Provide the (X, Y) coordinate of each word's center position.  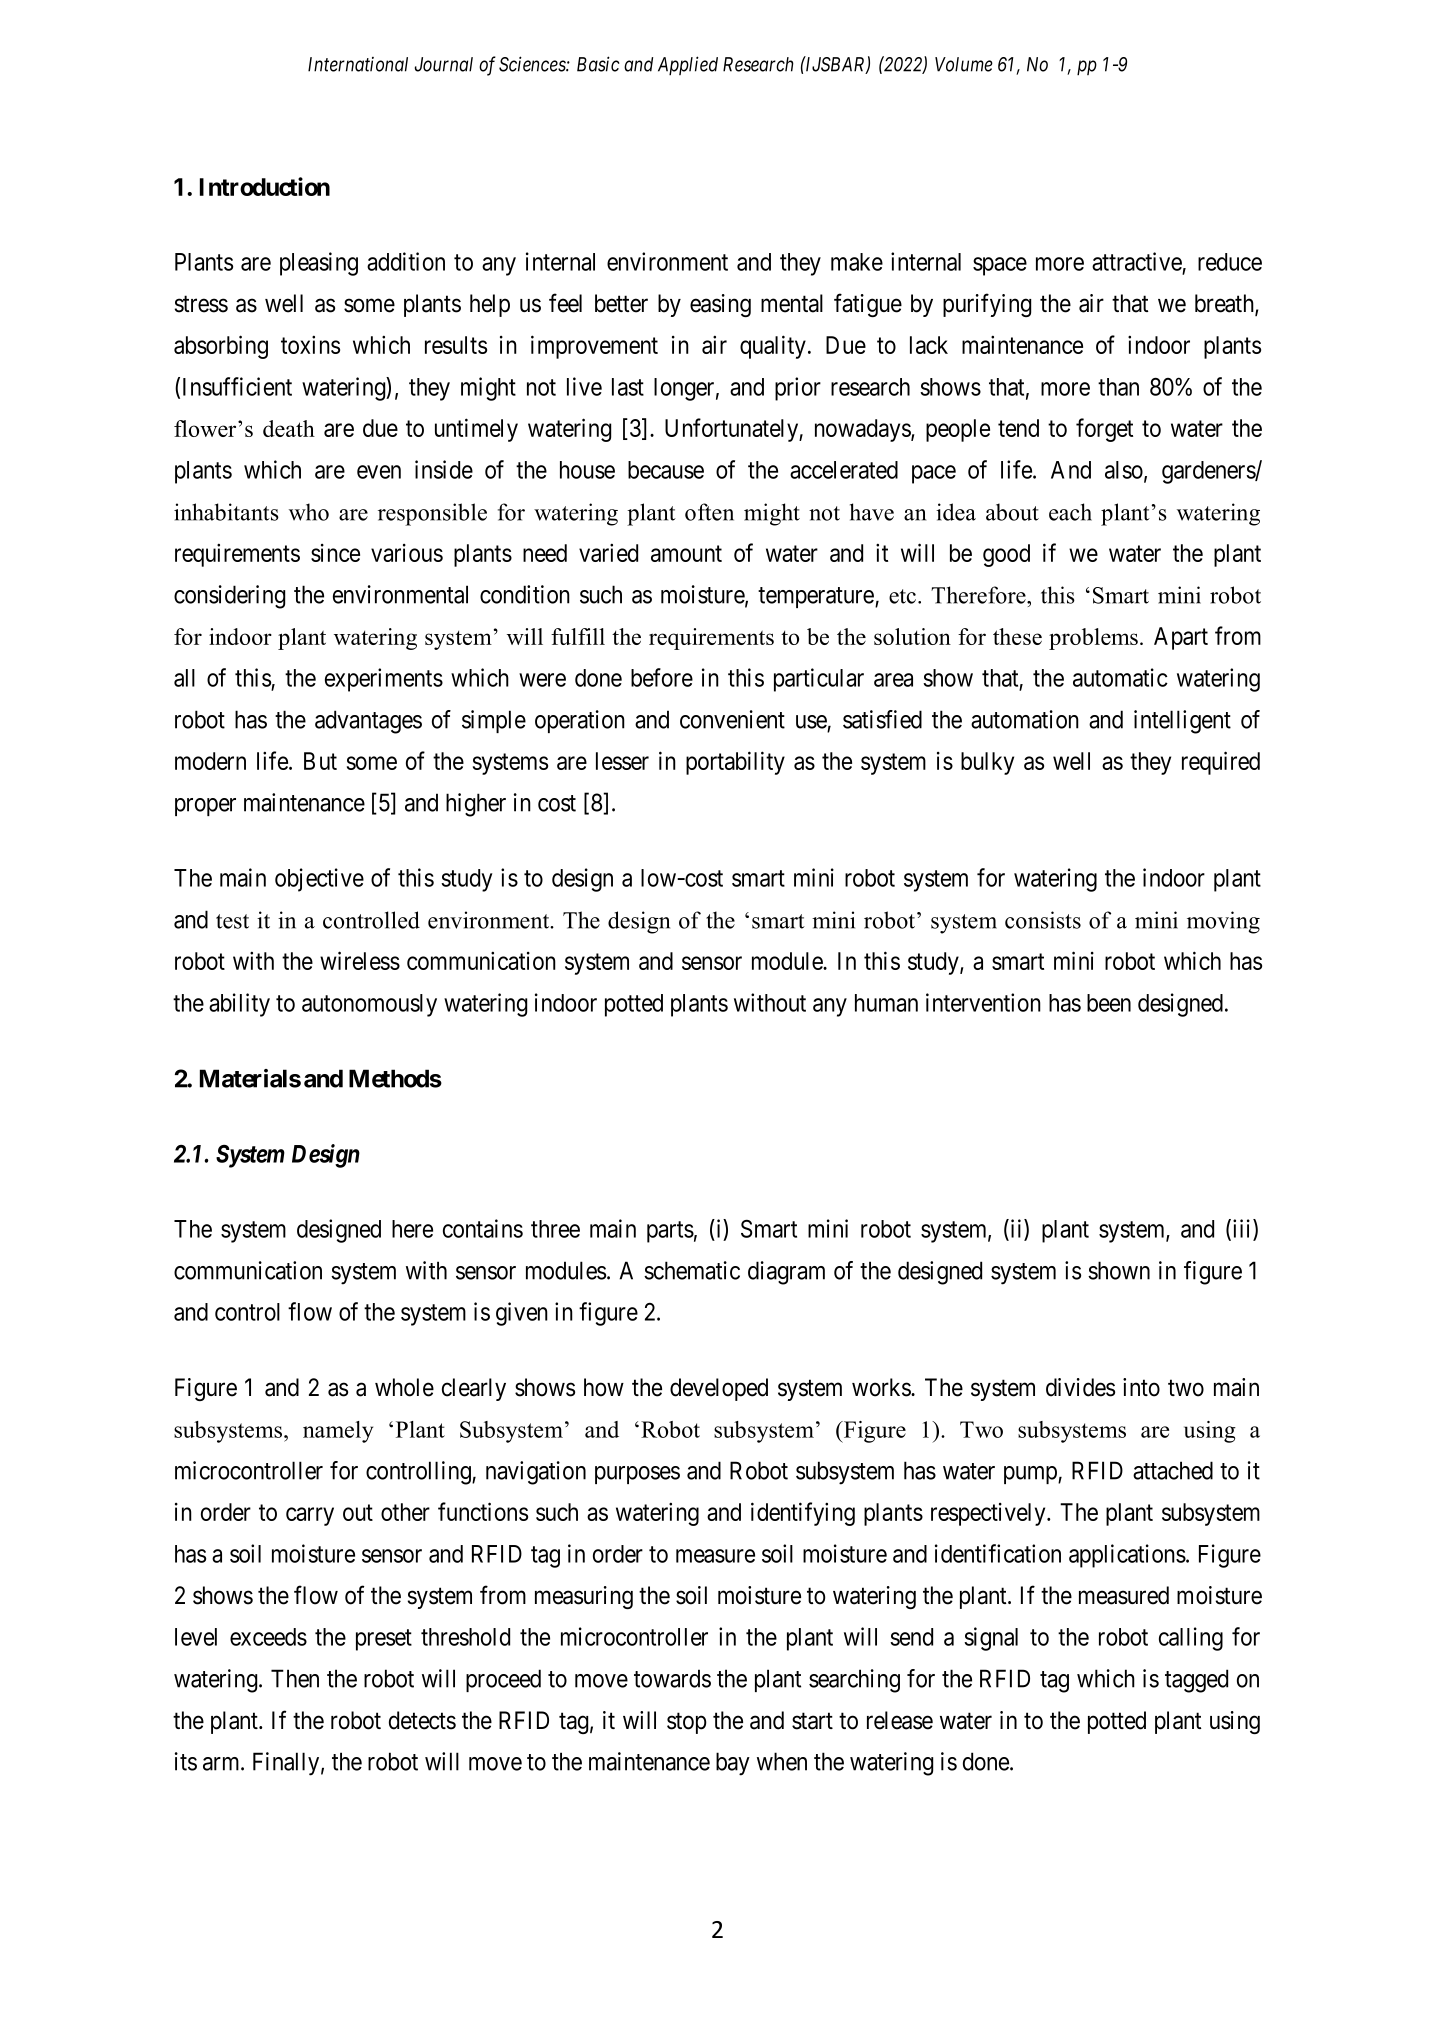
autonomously (369, 1005)
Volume (964, 64)
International (358, 64)
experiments (384, 680)
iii (1242, 1229)
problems (1093, 639)
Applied (688, 65)
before (662, 677)
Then (295, 1678)
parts (670, 1232)
